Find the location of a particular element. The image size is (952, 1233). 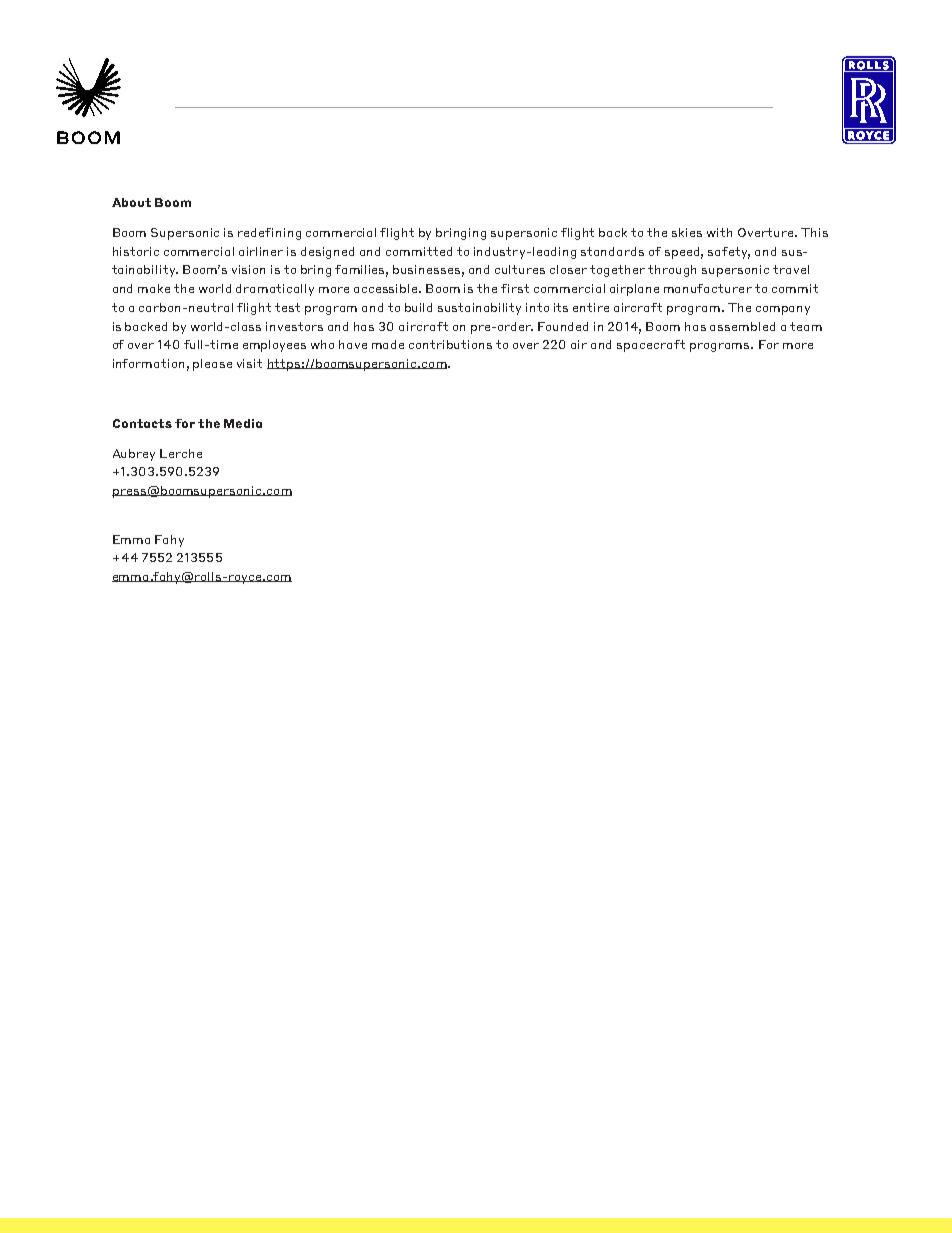

Media is located at coordinates (243, 423).
